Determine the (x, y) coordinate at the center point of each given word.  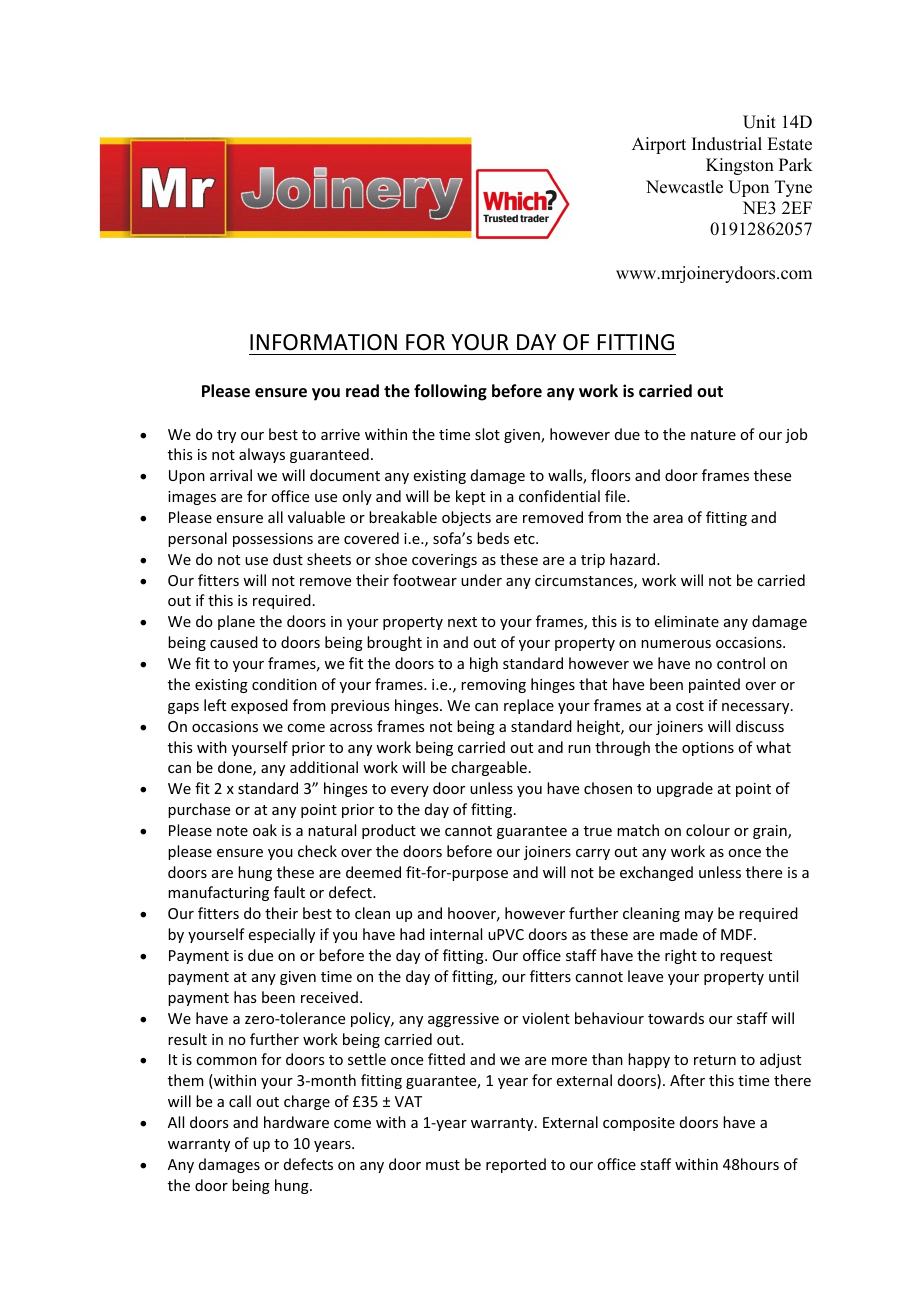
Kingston (740, 166)
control (741, 663)
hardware (296, 1122)
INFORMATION (323, 342)
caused (234, 642)
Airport (659, 145)
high (484, 664)
